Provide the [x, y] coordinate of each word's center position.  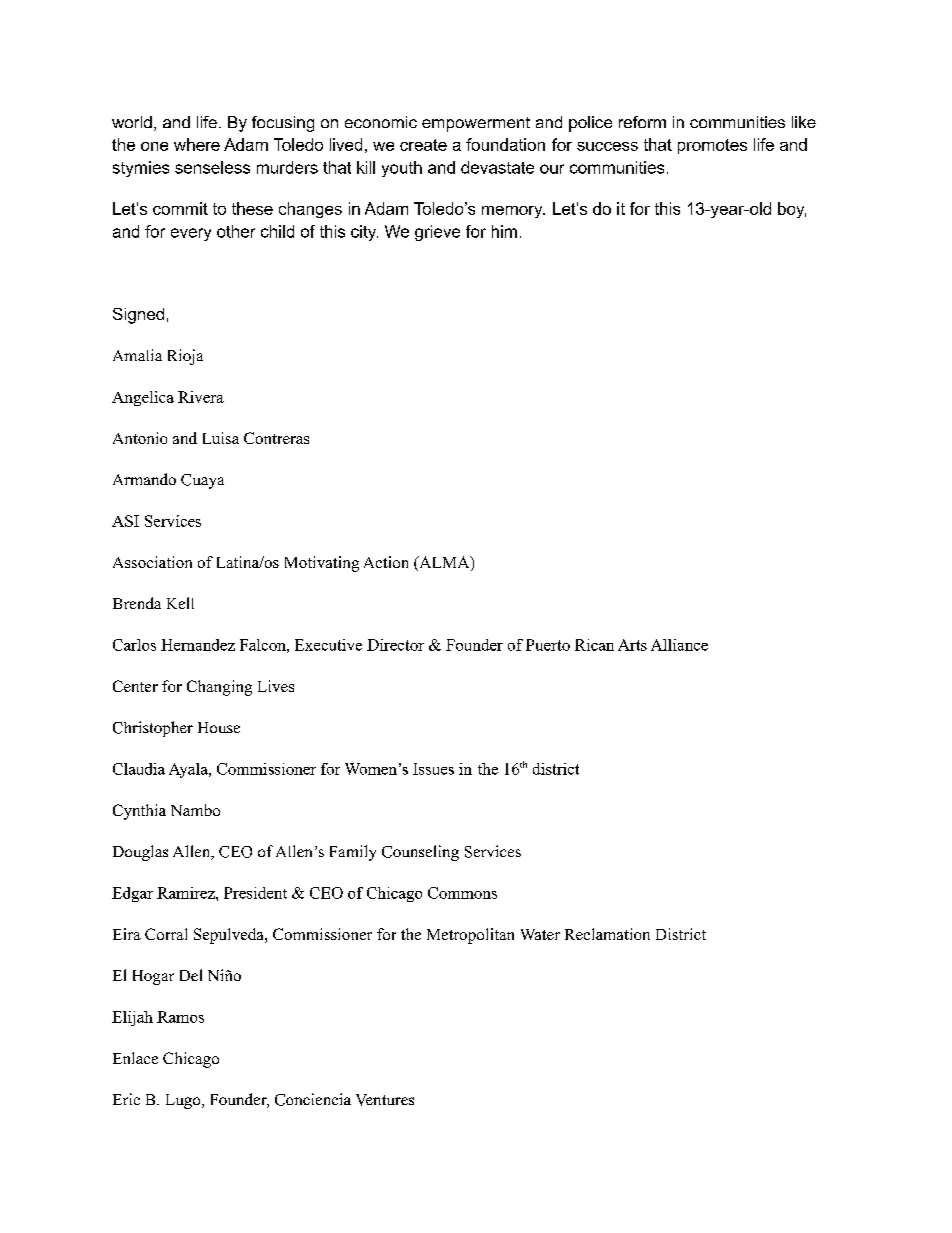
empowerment [476, 124]
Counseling [420, 853]
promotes [712, 146]
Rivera [201, 397]
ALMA [444, 562]
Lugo [184, 1101]
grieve [437, 233]
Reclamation [607, 934]
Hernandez [198, 645]
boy [792, 210]
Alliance [679, 645]
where [197, 144]
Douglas [140, 853]
